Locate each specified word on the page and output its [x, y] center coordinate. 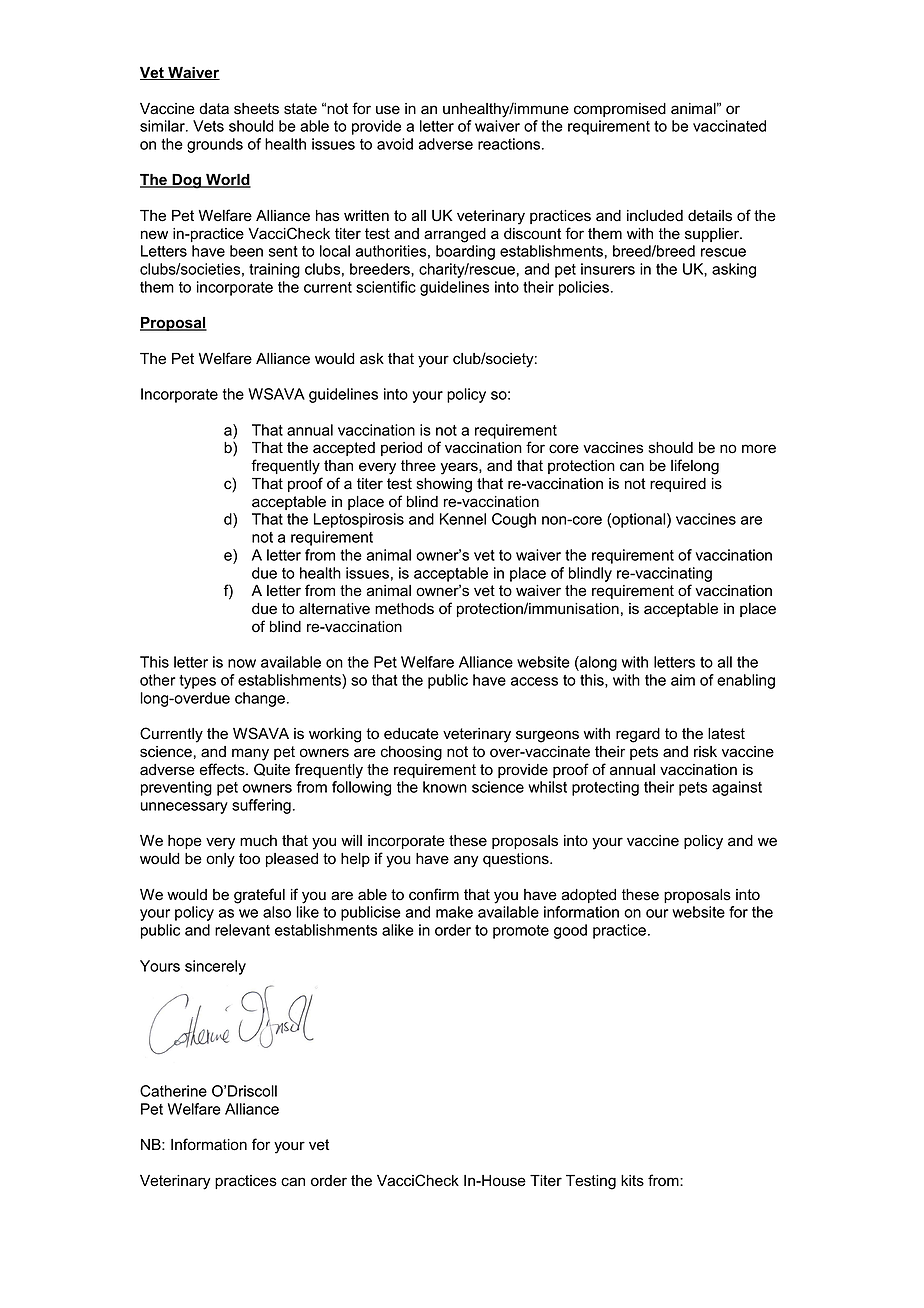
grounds [215, 145]
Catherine [173, 1091]
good [570, 931]
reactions [510, 144]
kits [632, 1181]
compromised [620, 110]
